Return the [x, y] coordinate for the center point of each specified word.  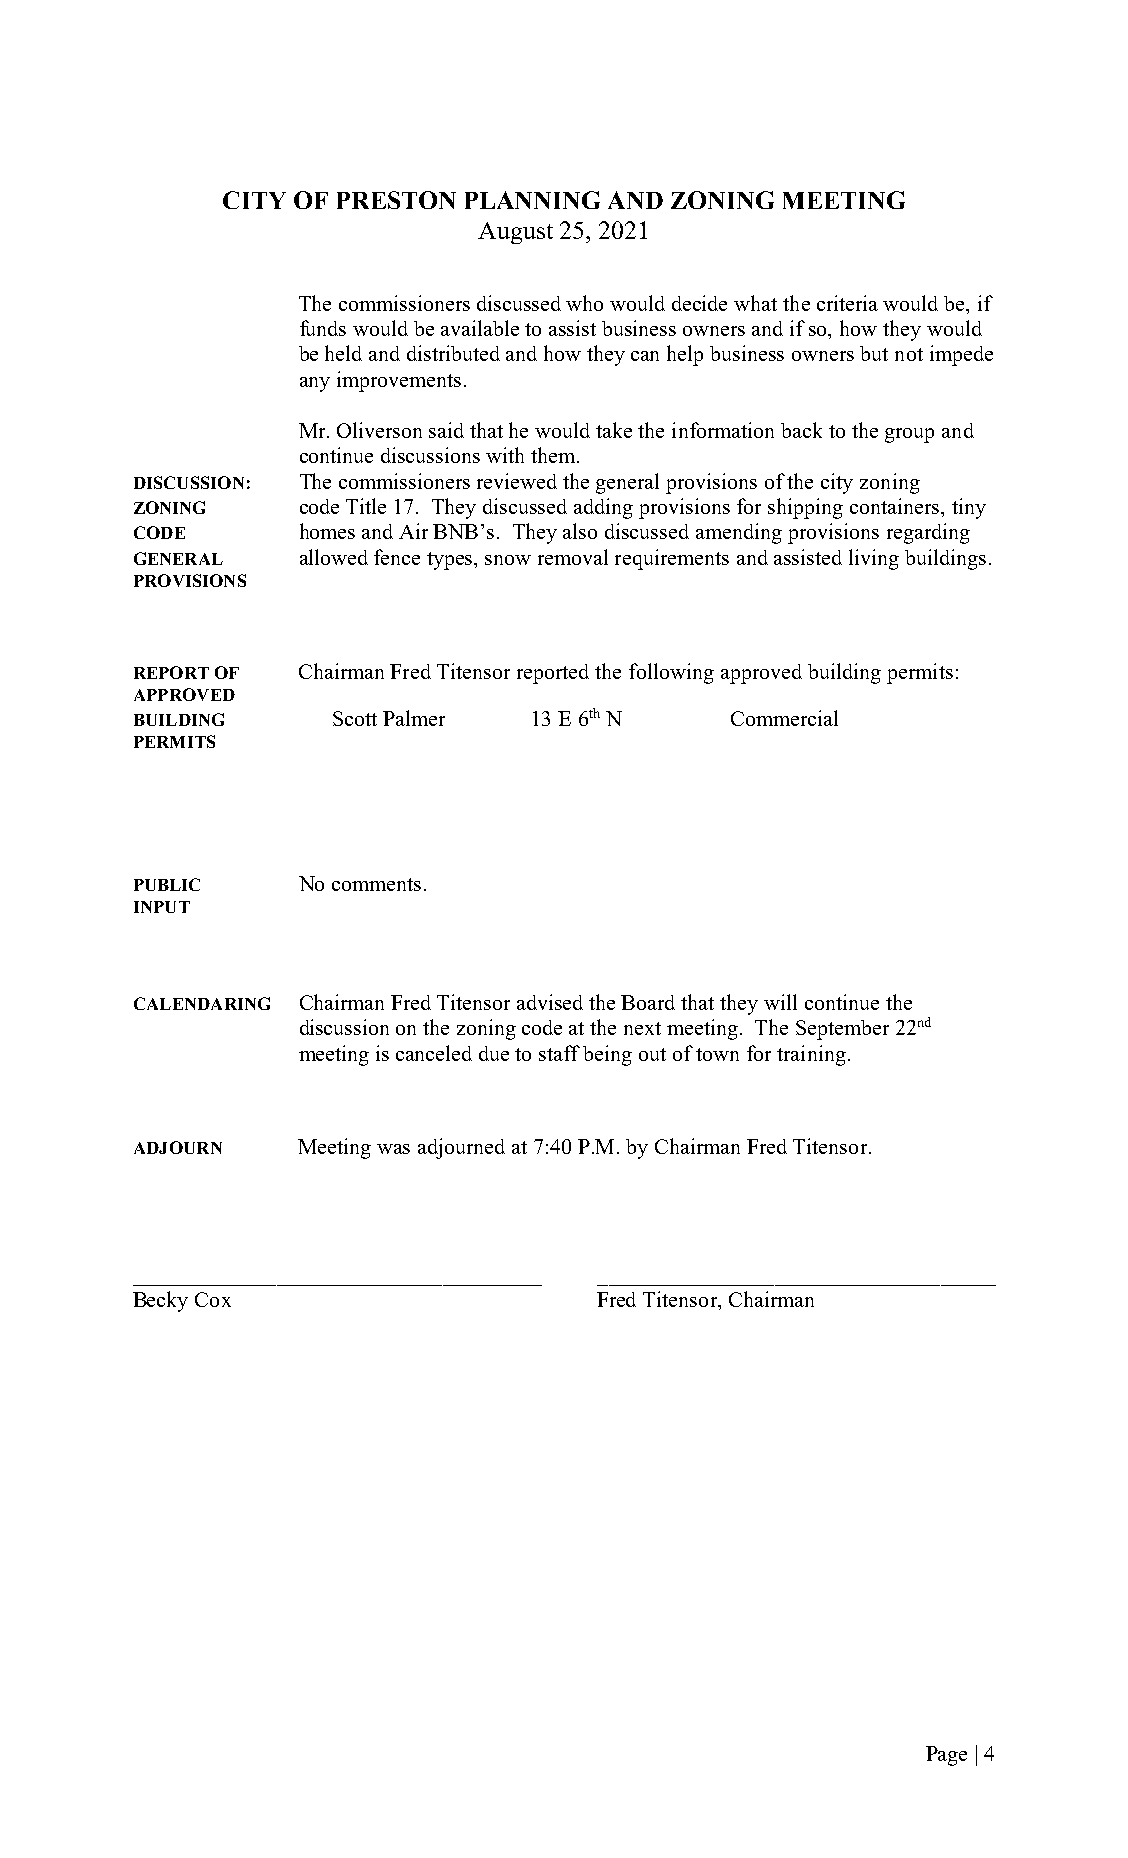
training [811, 1055]
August [515, 233]
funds [323, 328]
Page [946, 1756]
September [842, 1030]
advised [550, 1002]
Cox [213, 1299]
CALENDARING [202, 1003]
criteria [847, 303]
